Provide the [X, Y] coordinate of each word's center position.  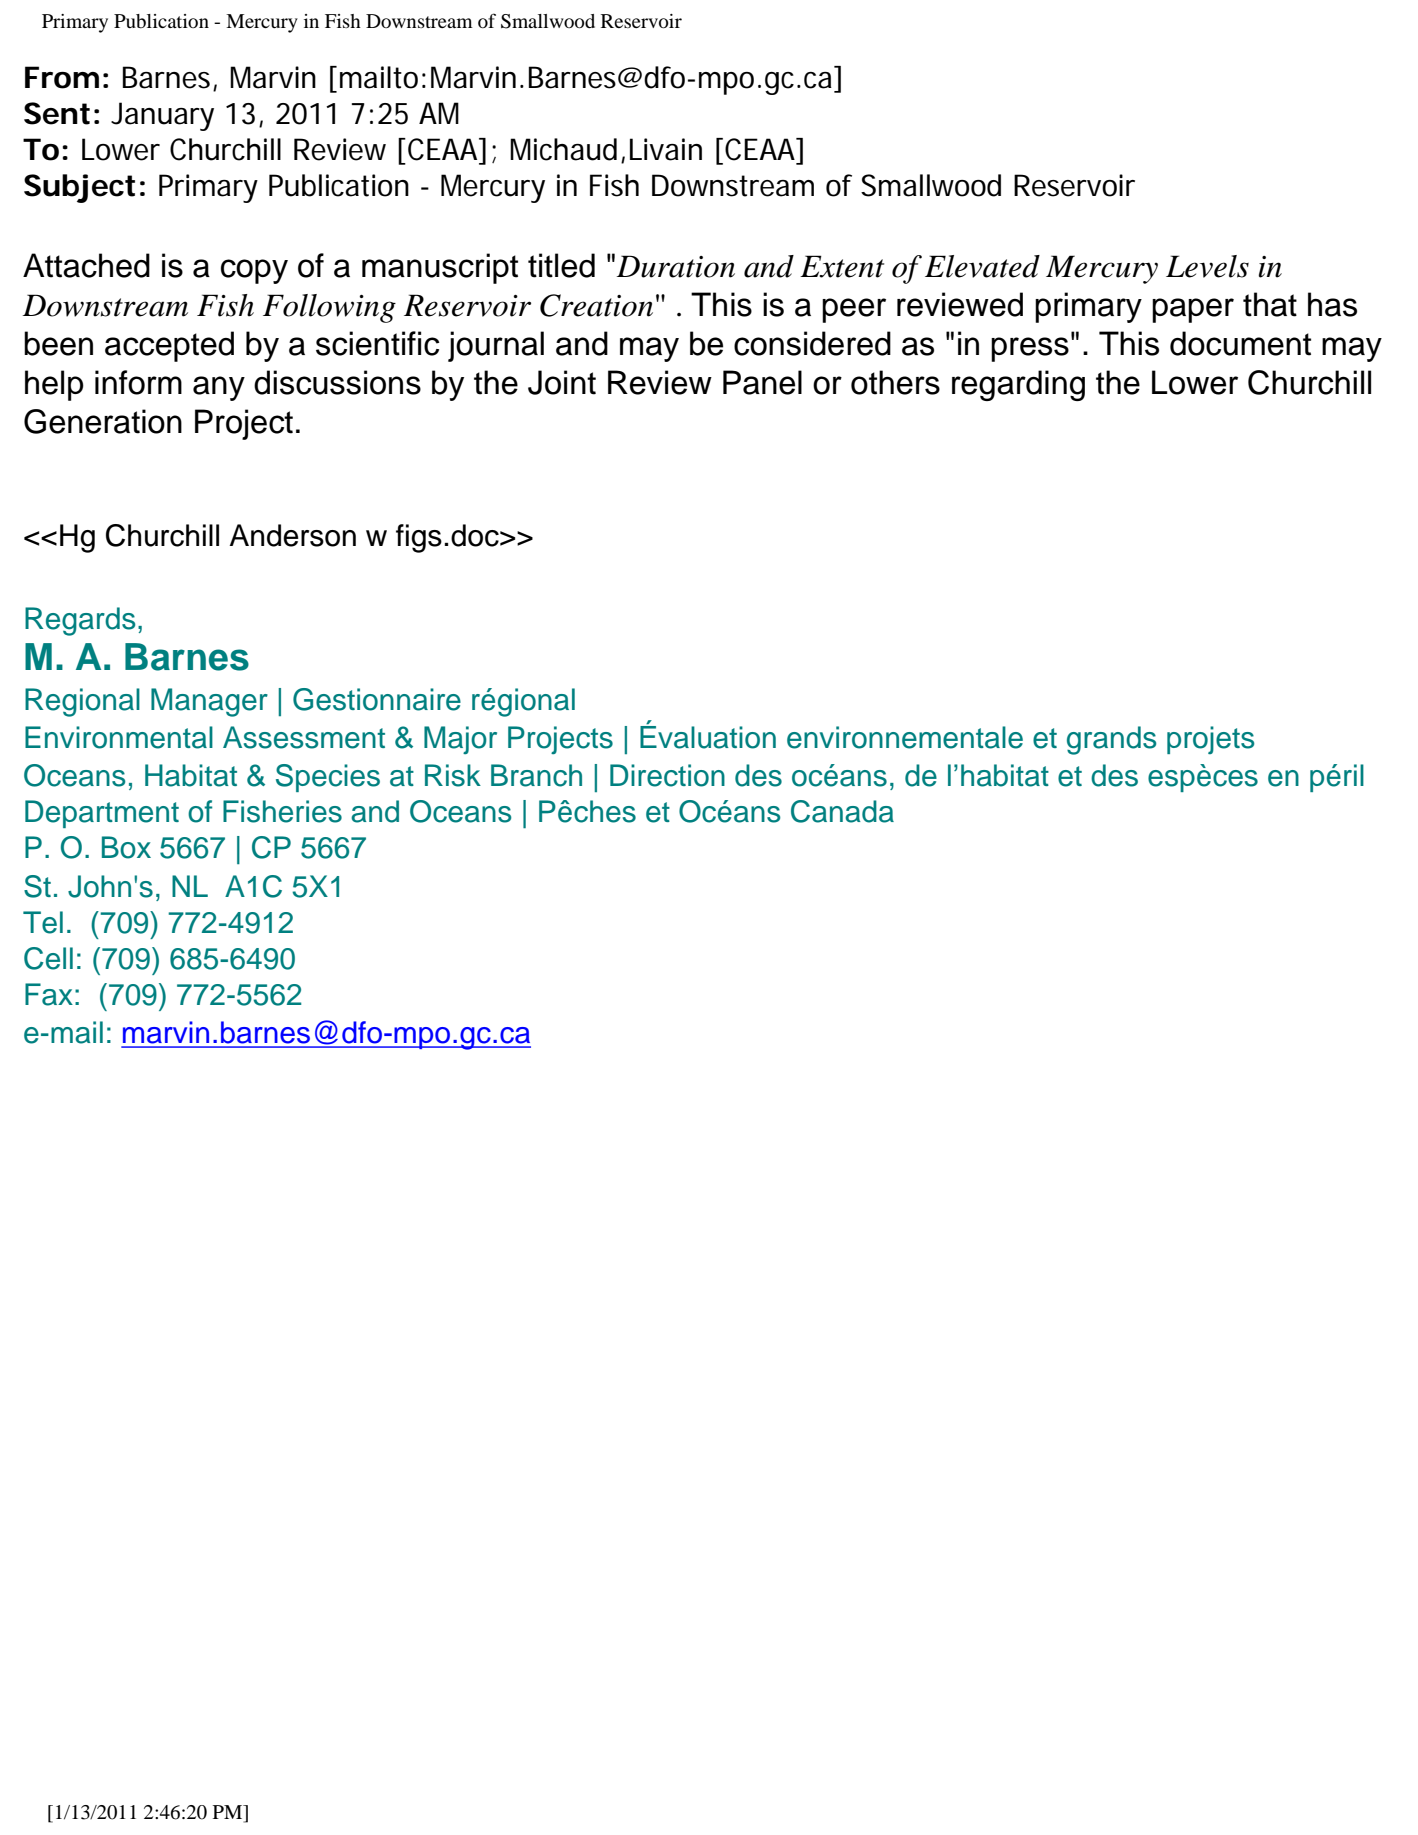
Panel [762, 382]
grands [1111, 740]
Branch [536, 775]
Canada [842, 811]
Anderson [292, 535]
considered [812, 343]
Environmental [119, 737]
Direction [667, 775]
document [1240, 343]
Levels [1207, 266]
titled [561, 265]
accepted [169, 346]
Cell [48, 958]
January [162, 116]
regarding [1018, 385]
